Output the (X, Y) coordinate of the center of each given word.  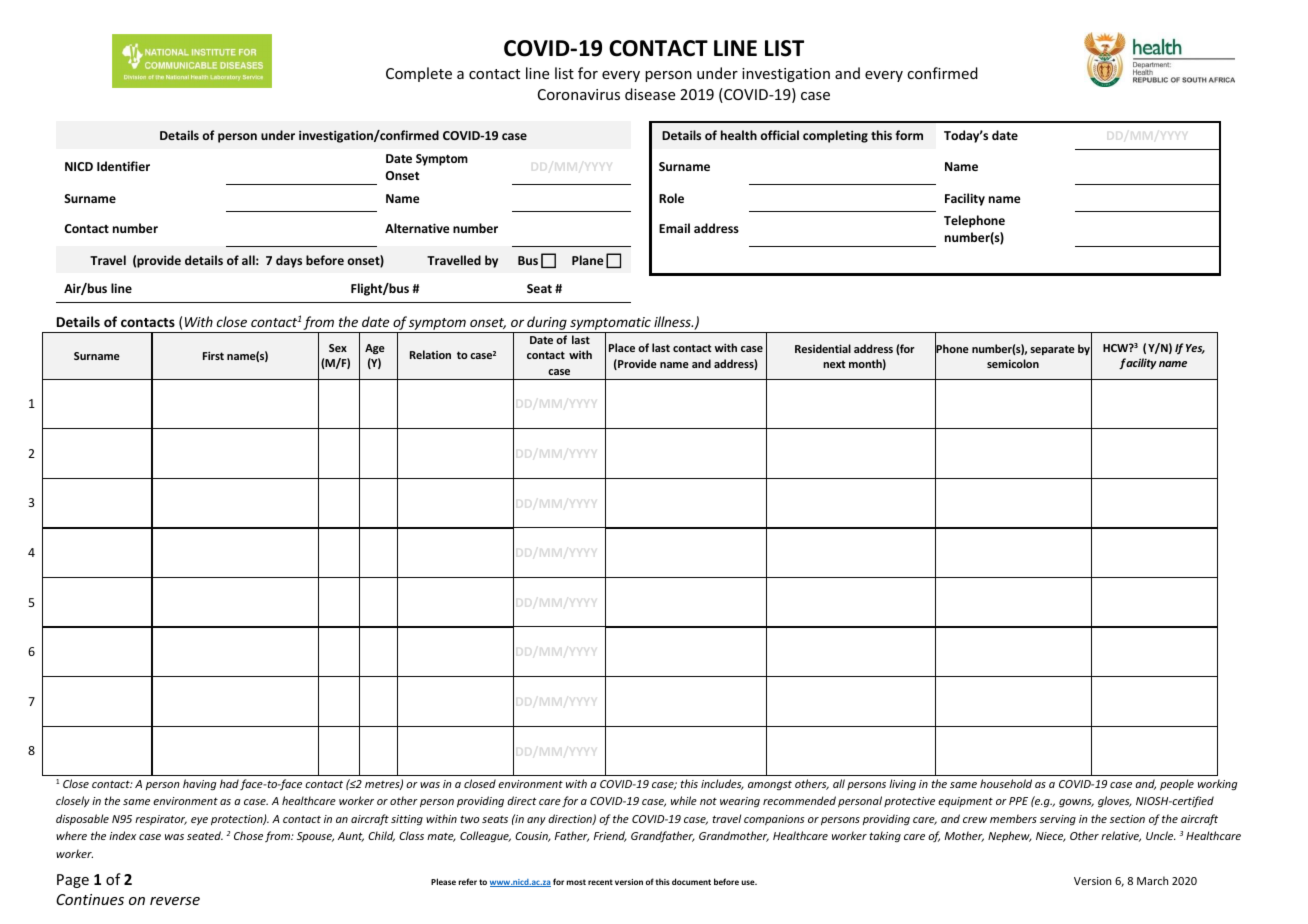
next (834, 364)
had (229, 783)
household (1006, 783)
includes (722, 784)
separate (1052, 350)
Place (622, 347)
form (909, 135)
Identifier (123, 166)
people (1177, 784)
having (200, 785)
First (213, 355)
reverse (175, 901)
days (289, 261)
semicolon (1013, 363)
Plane (587, 260)
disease (650, 94)
